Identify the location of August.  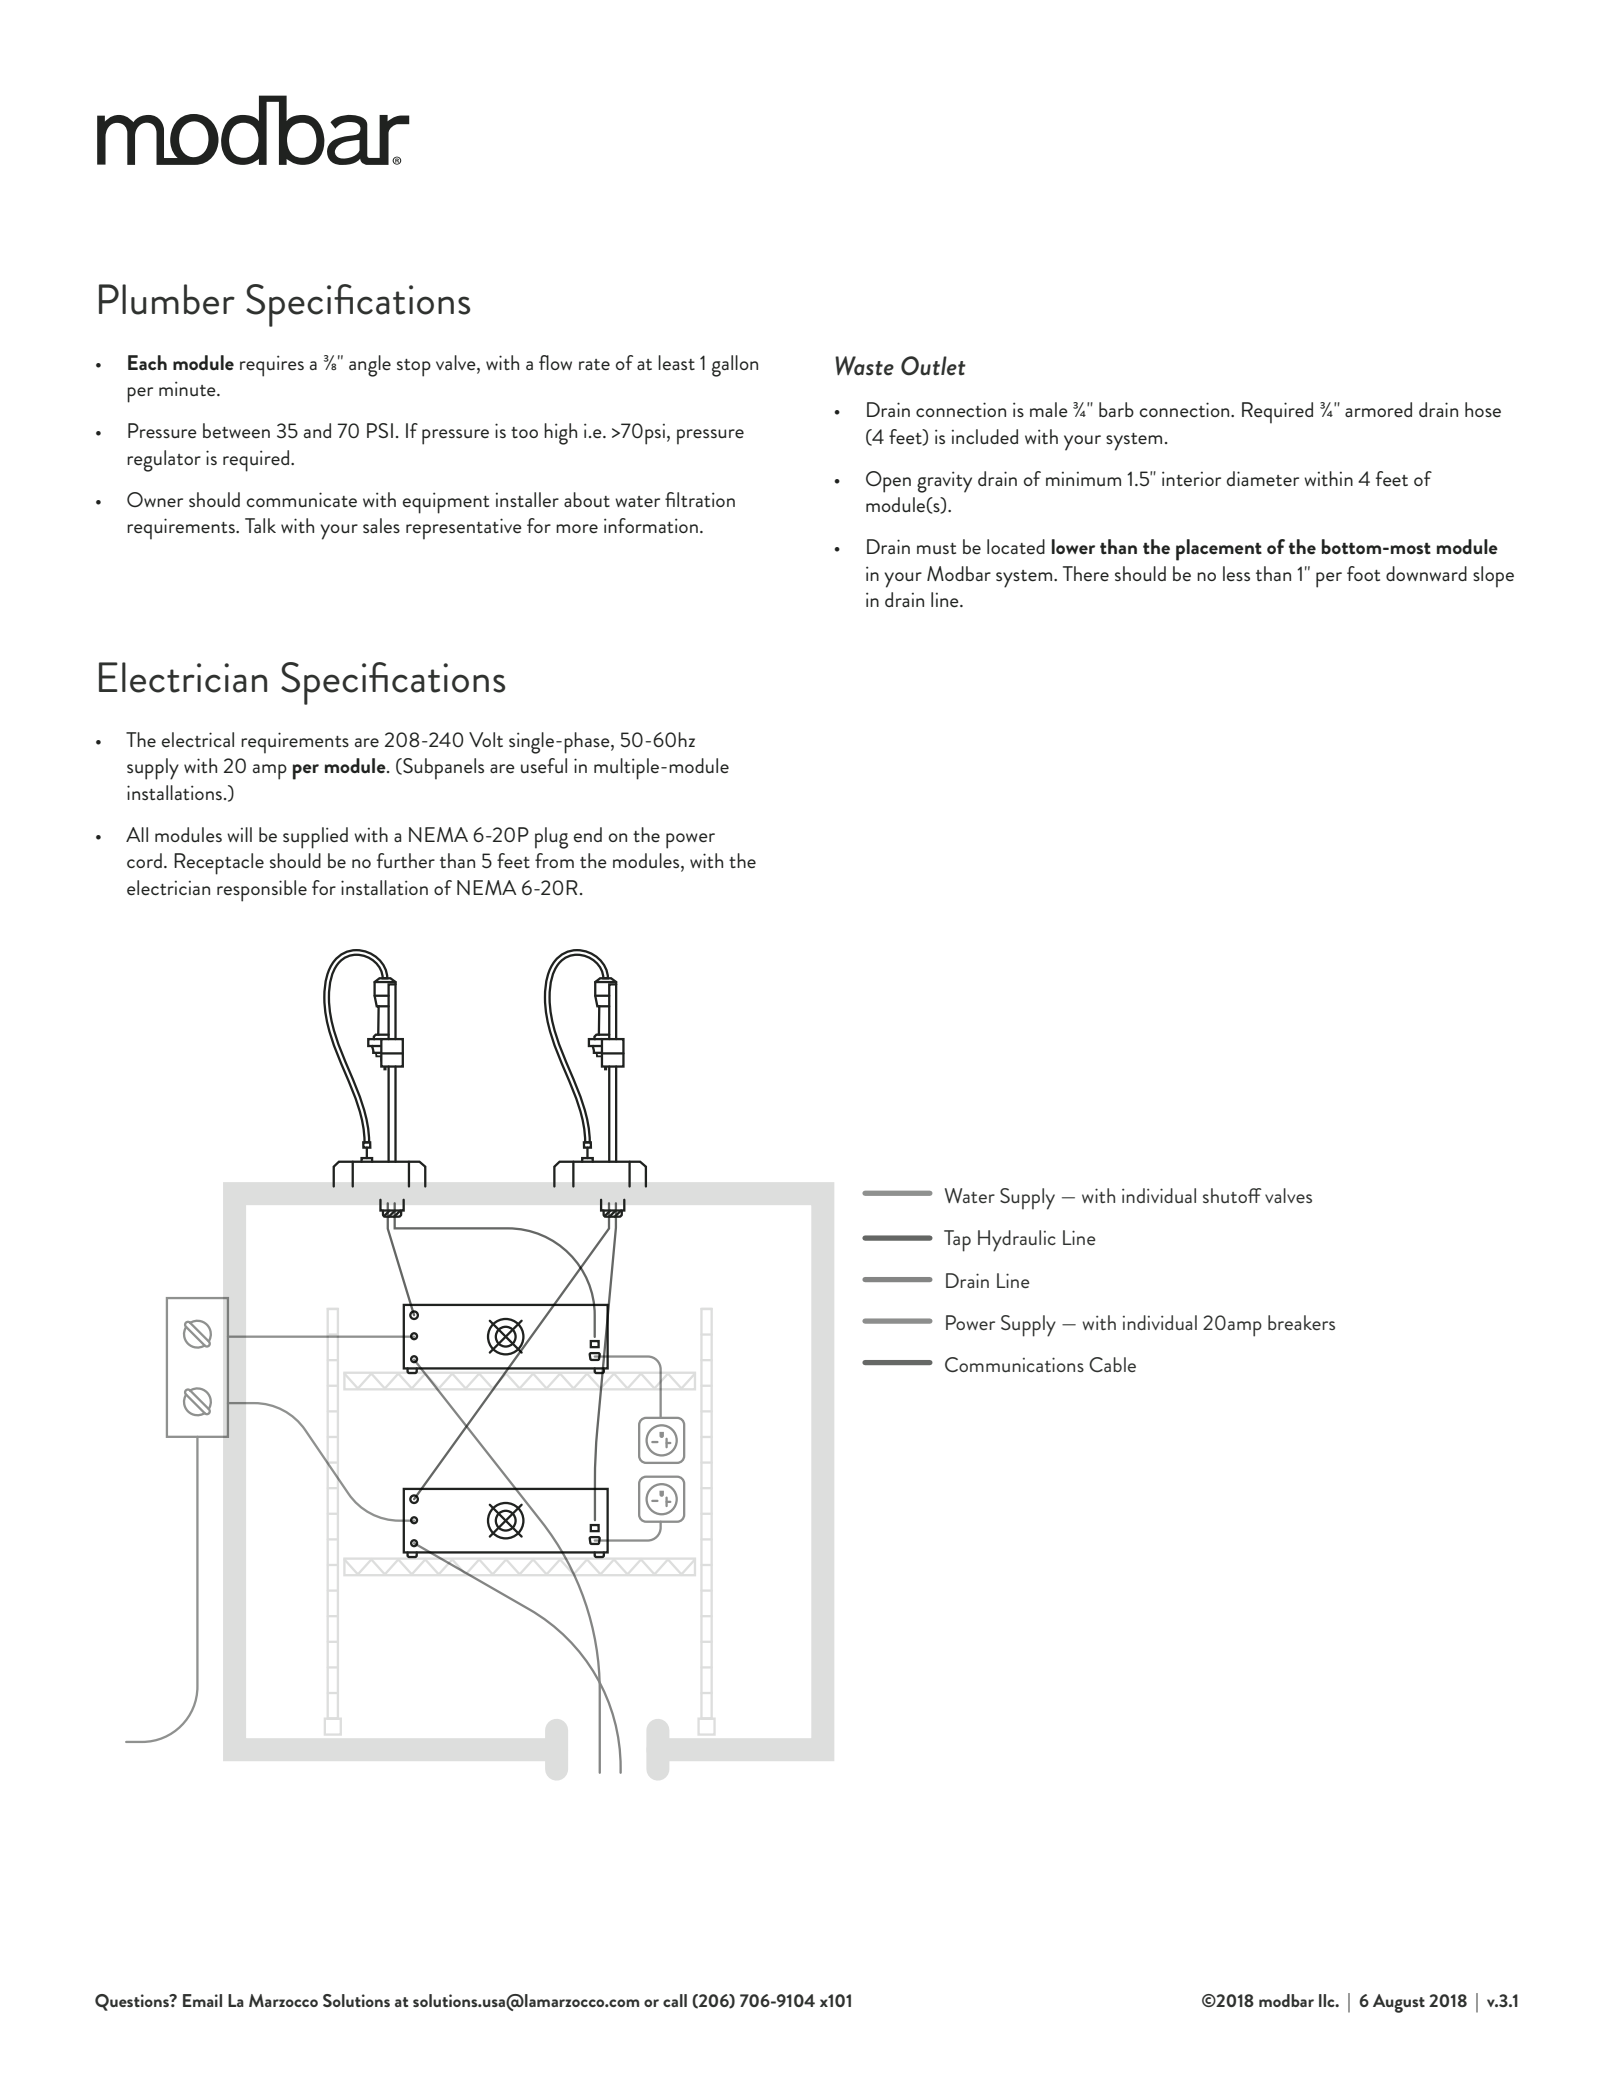
(1399, 2003).
